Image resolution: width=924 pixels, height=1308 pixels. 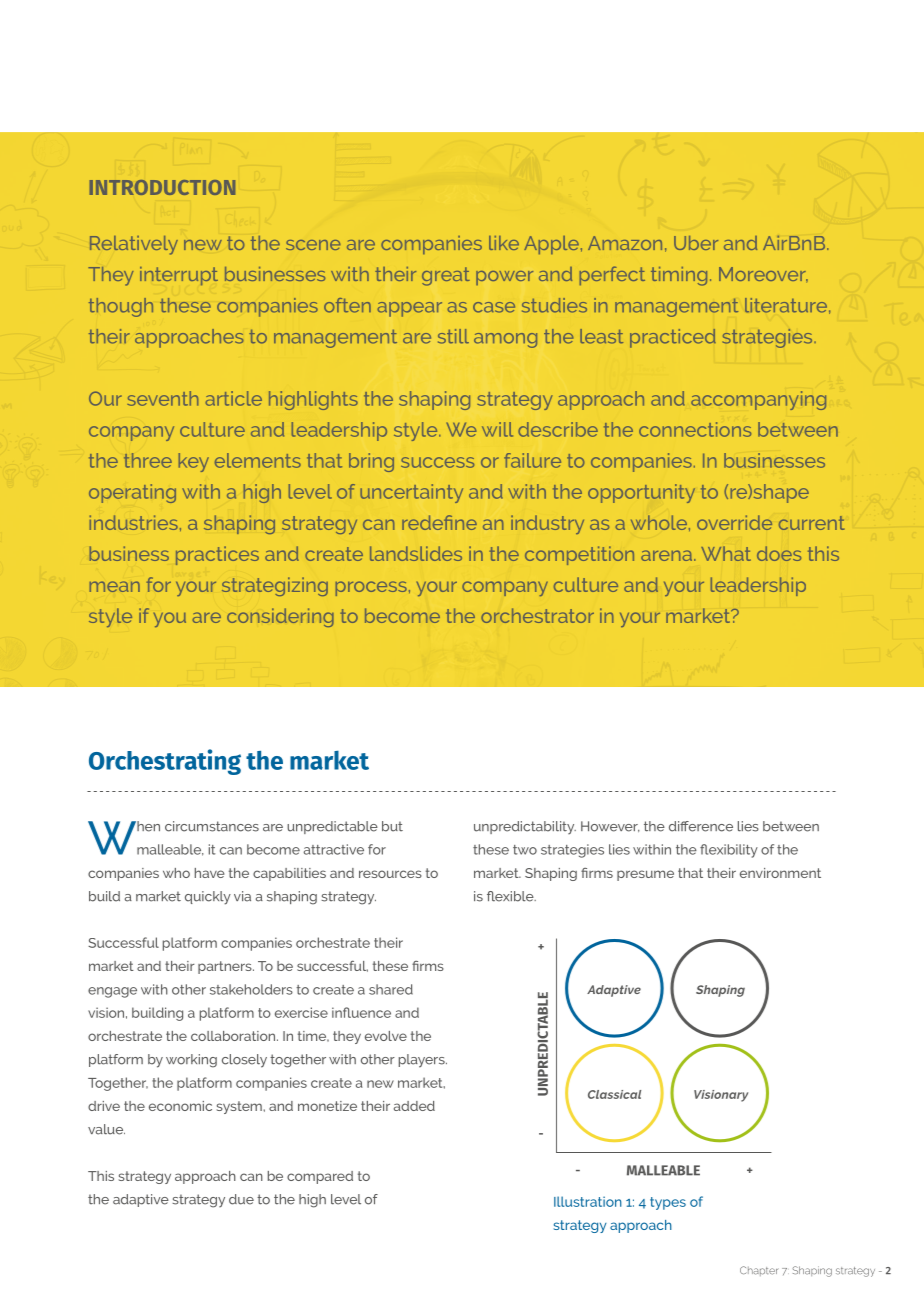 What do you see at coordinates (696, 243) in the screenshot?
I see `Uber` at bounding box center [696, 243].
